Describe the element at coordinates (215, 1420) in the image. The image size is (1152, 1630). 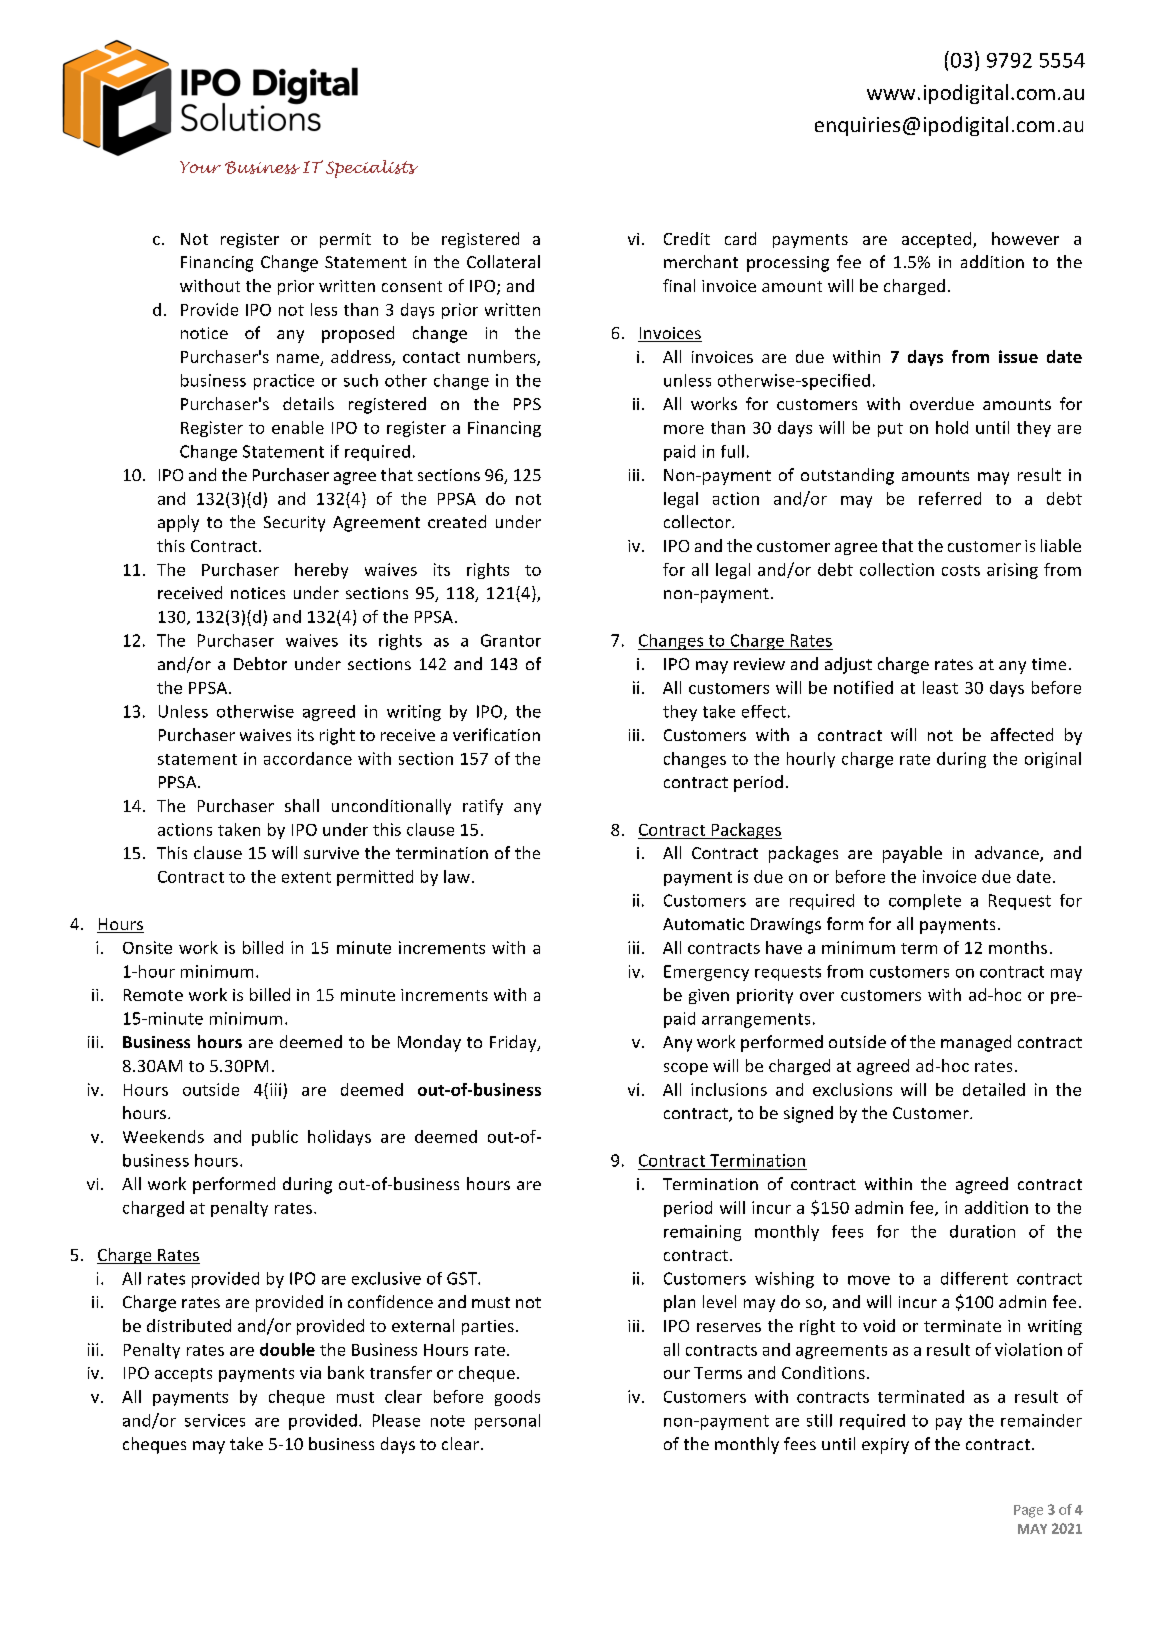
I see `services` at that location.
